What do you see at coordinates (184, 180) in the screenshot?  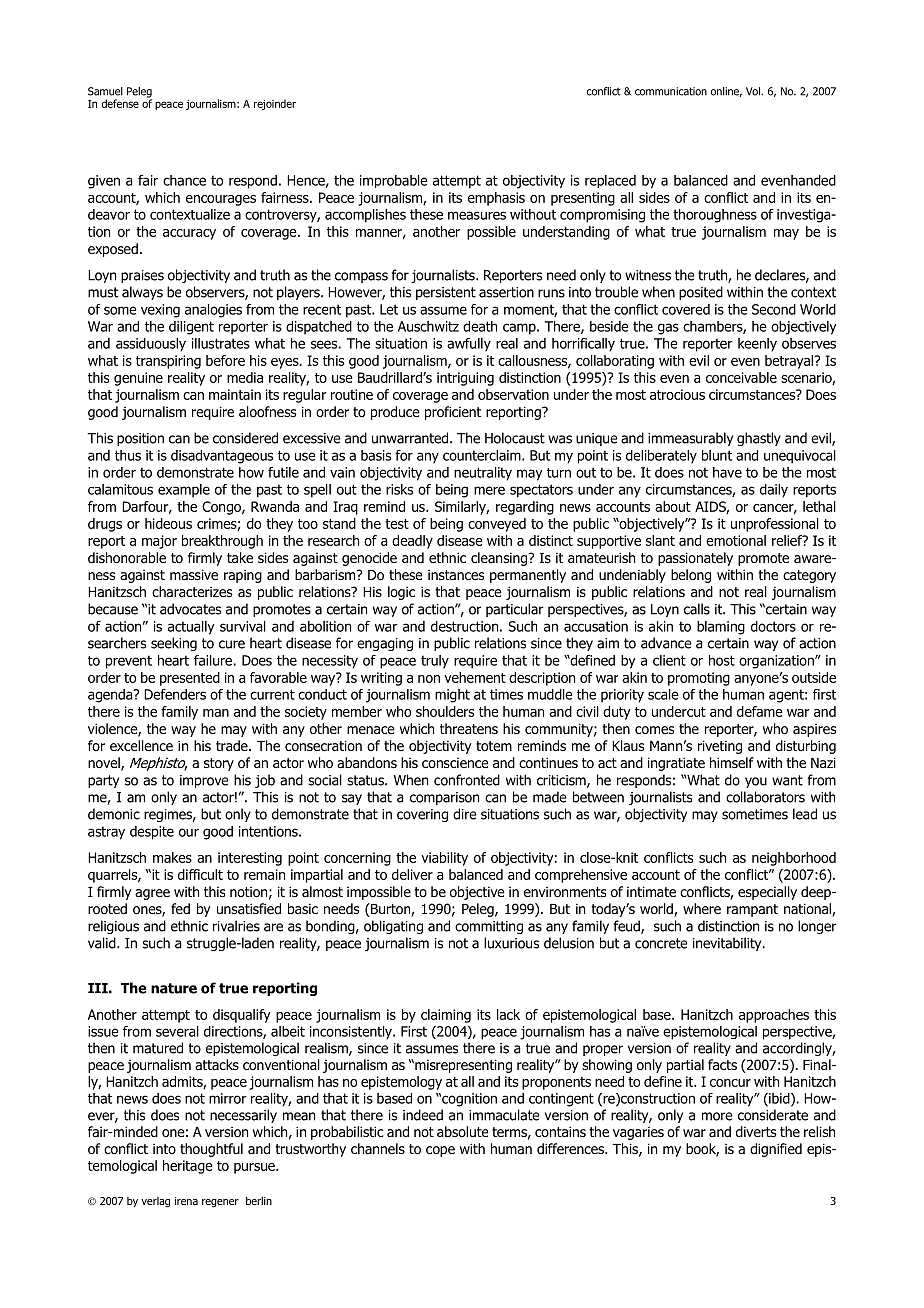 I see `chance` at bounding box center [184, 180].
